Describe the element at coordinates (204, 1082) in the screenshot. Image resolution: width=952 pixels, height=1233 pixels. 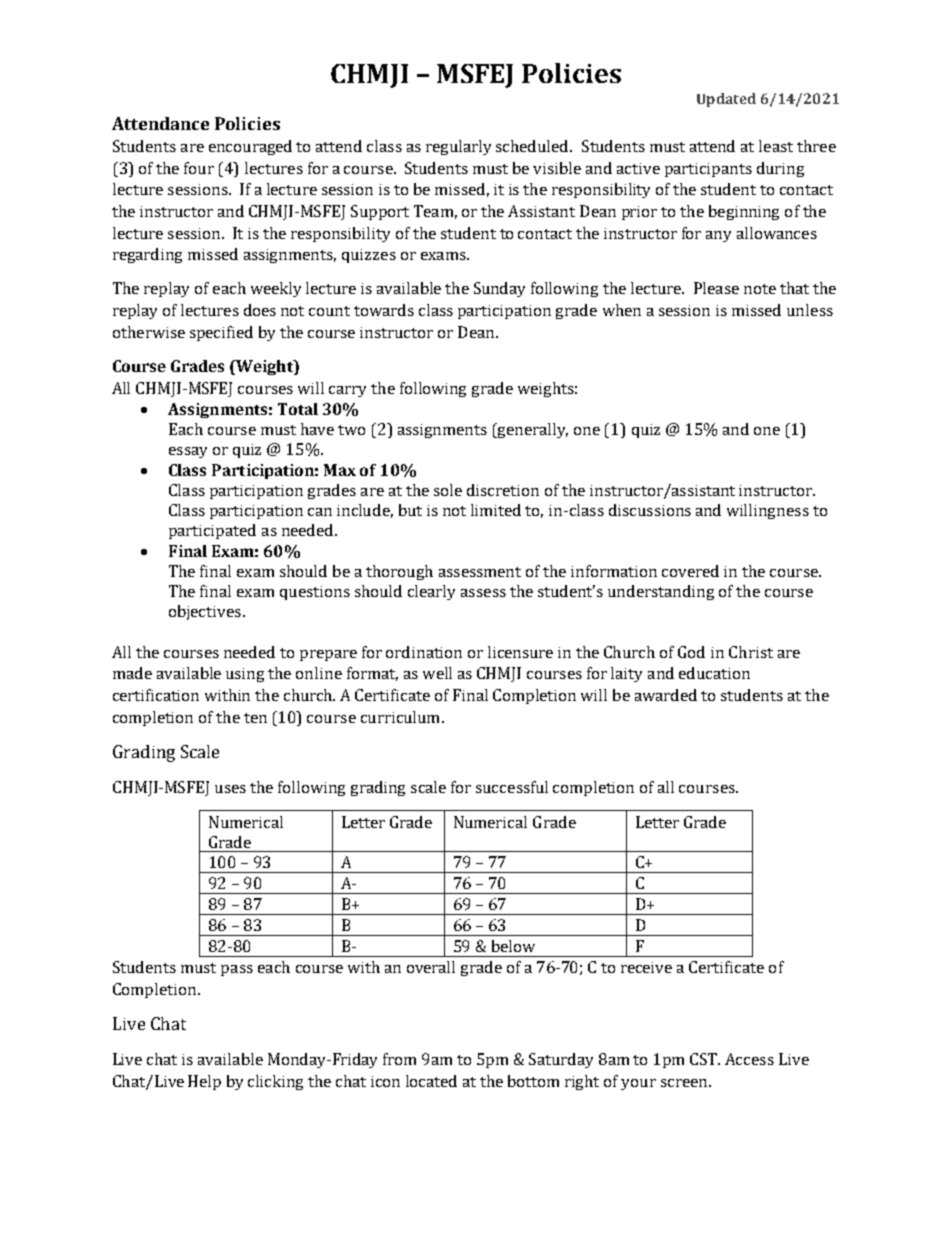
I see `Help` at that location.
